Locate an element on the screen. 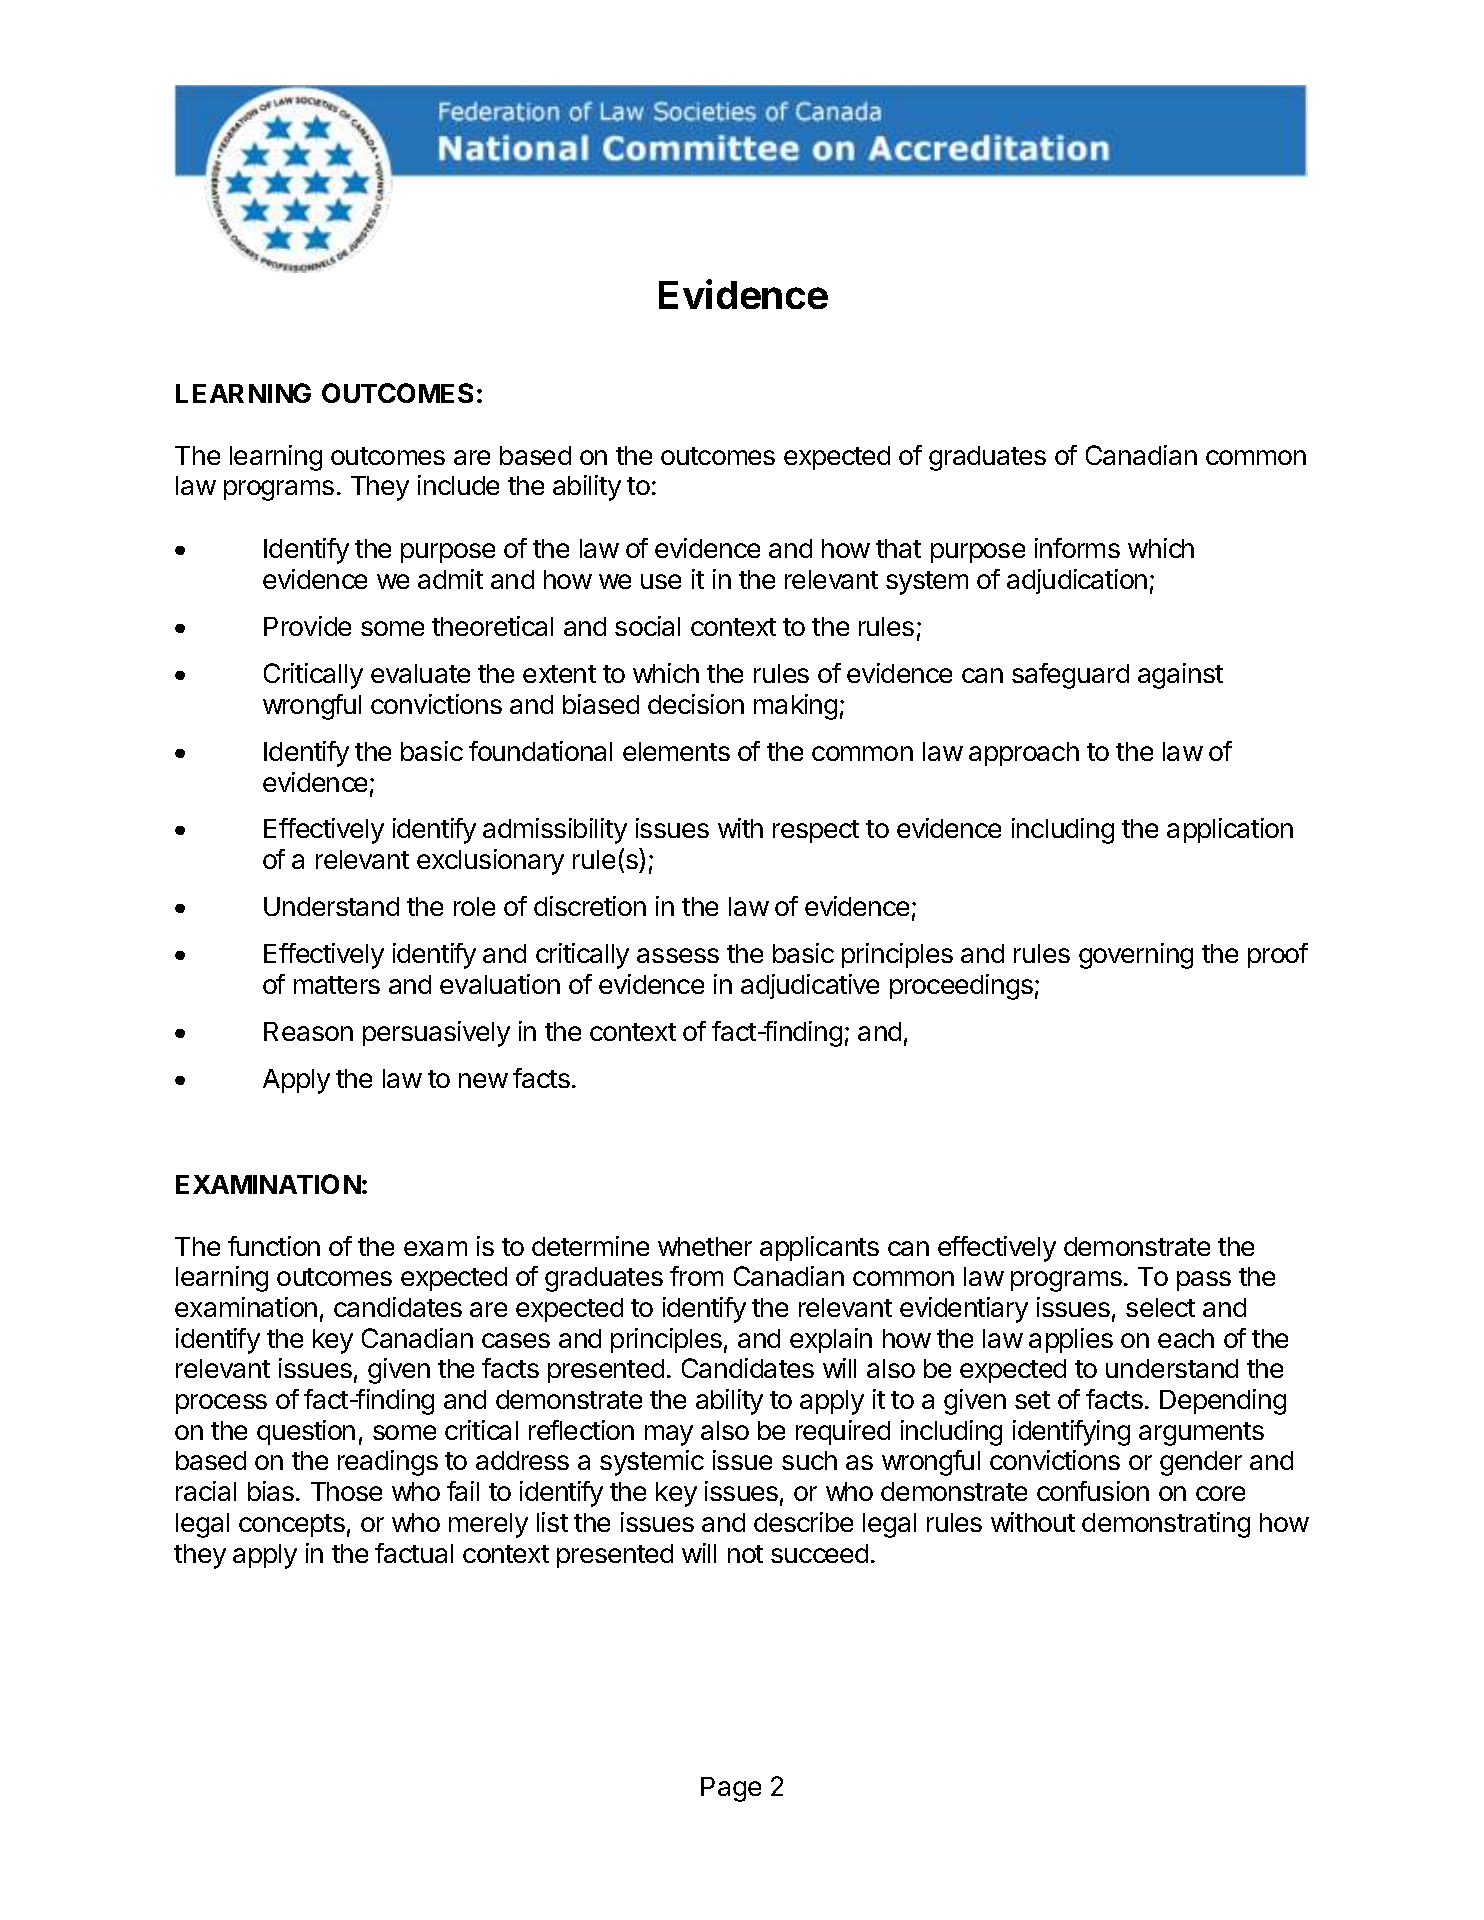 The height and width of the screenshot is (1920, 1484). assess is located at coordinates (678, 955).
